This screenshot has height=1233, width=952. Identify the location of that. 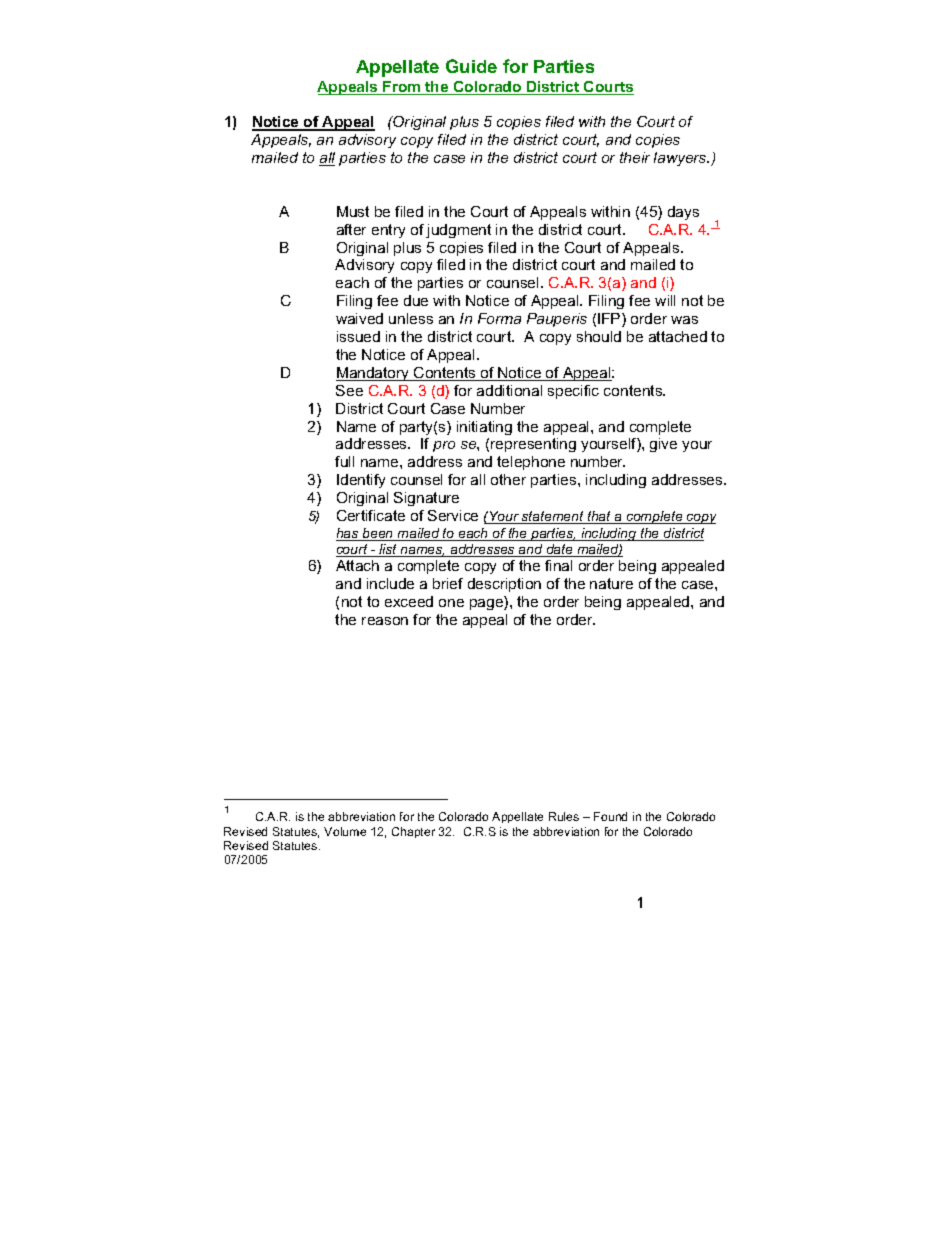
(600, 517).
